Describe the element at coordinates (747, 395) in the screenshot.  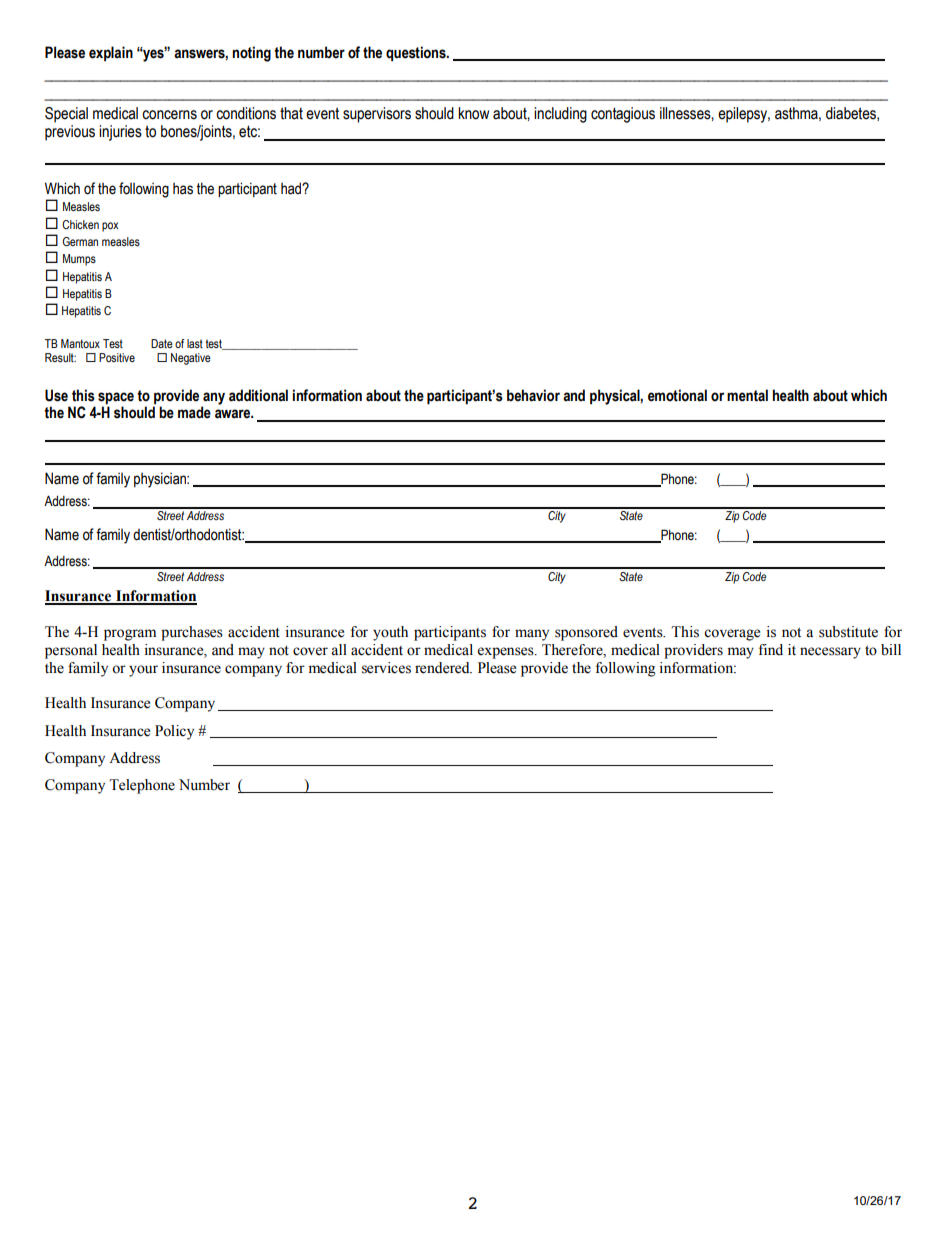
I see `mental` at that location.
